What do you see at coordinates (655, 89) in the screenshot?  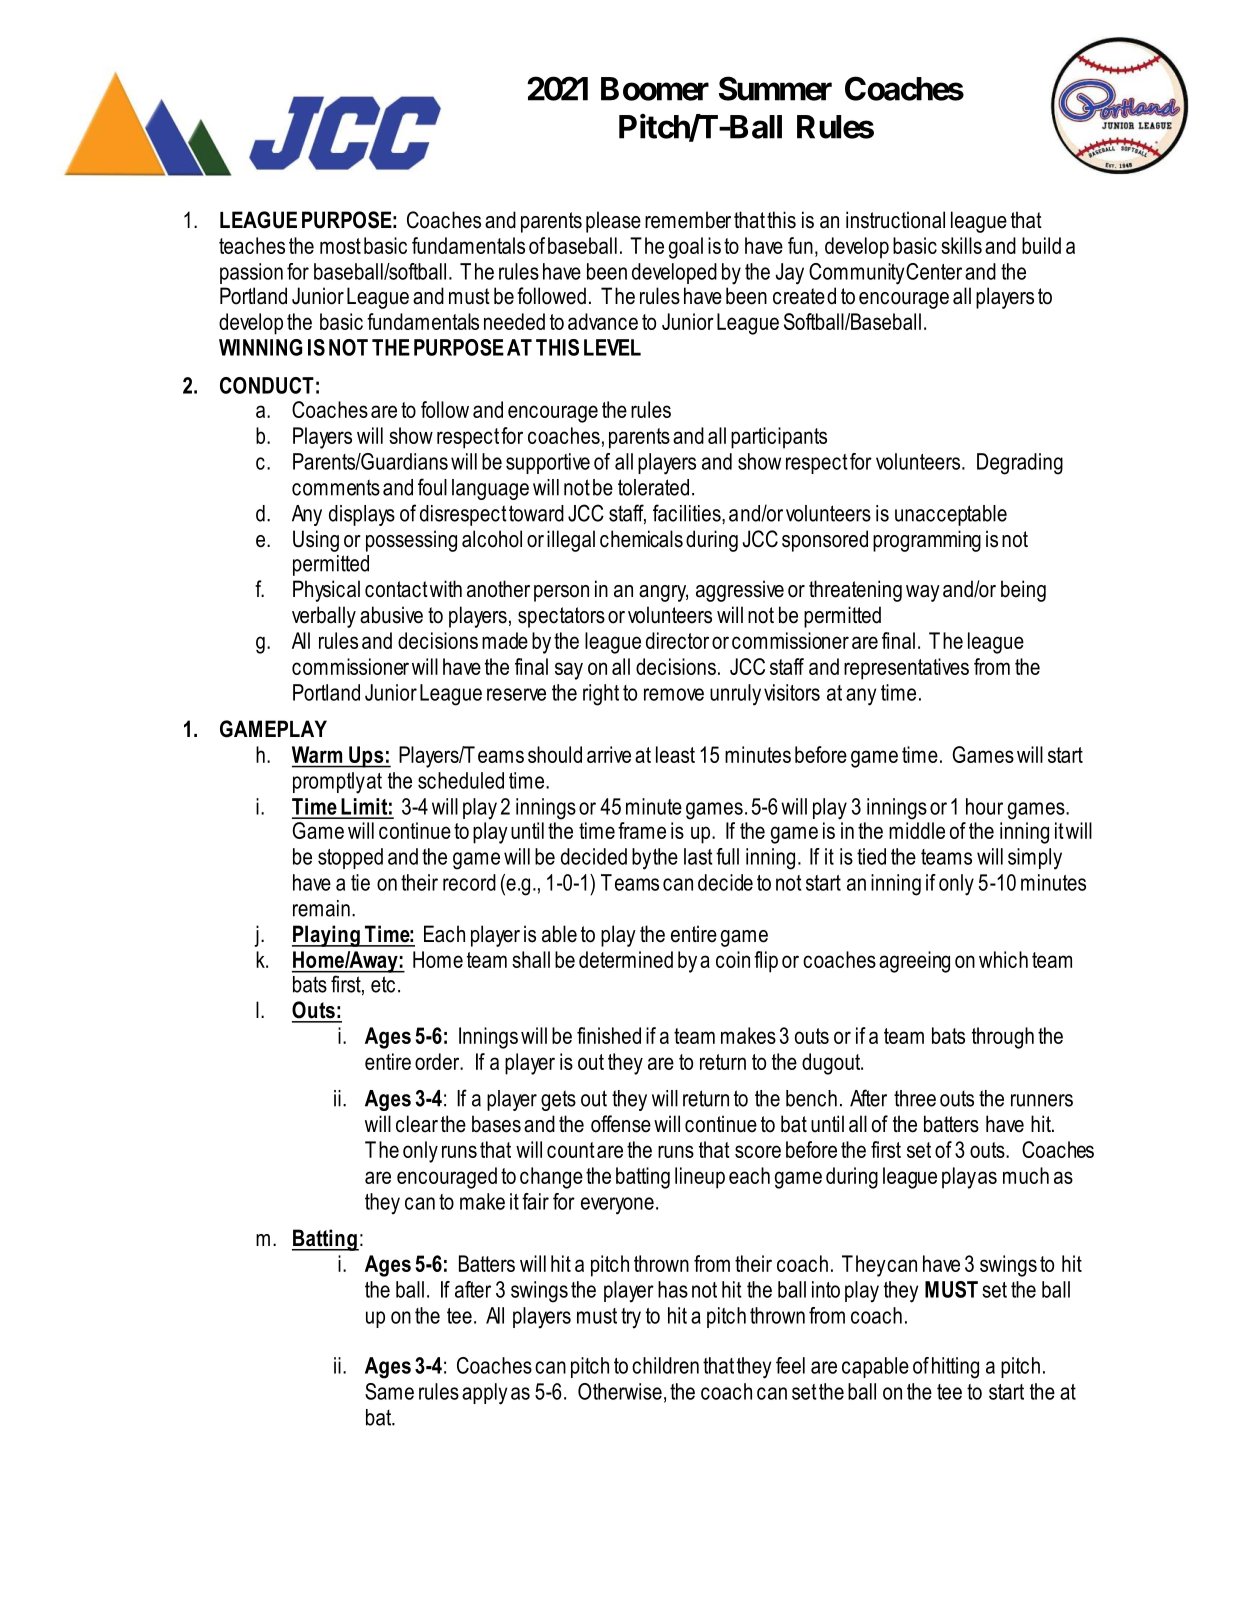 I see `Boomer` at bounding box center [655, 89].
